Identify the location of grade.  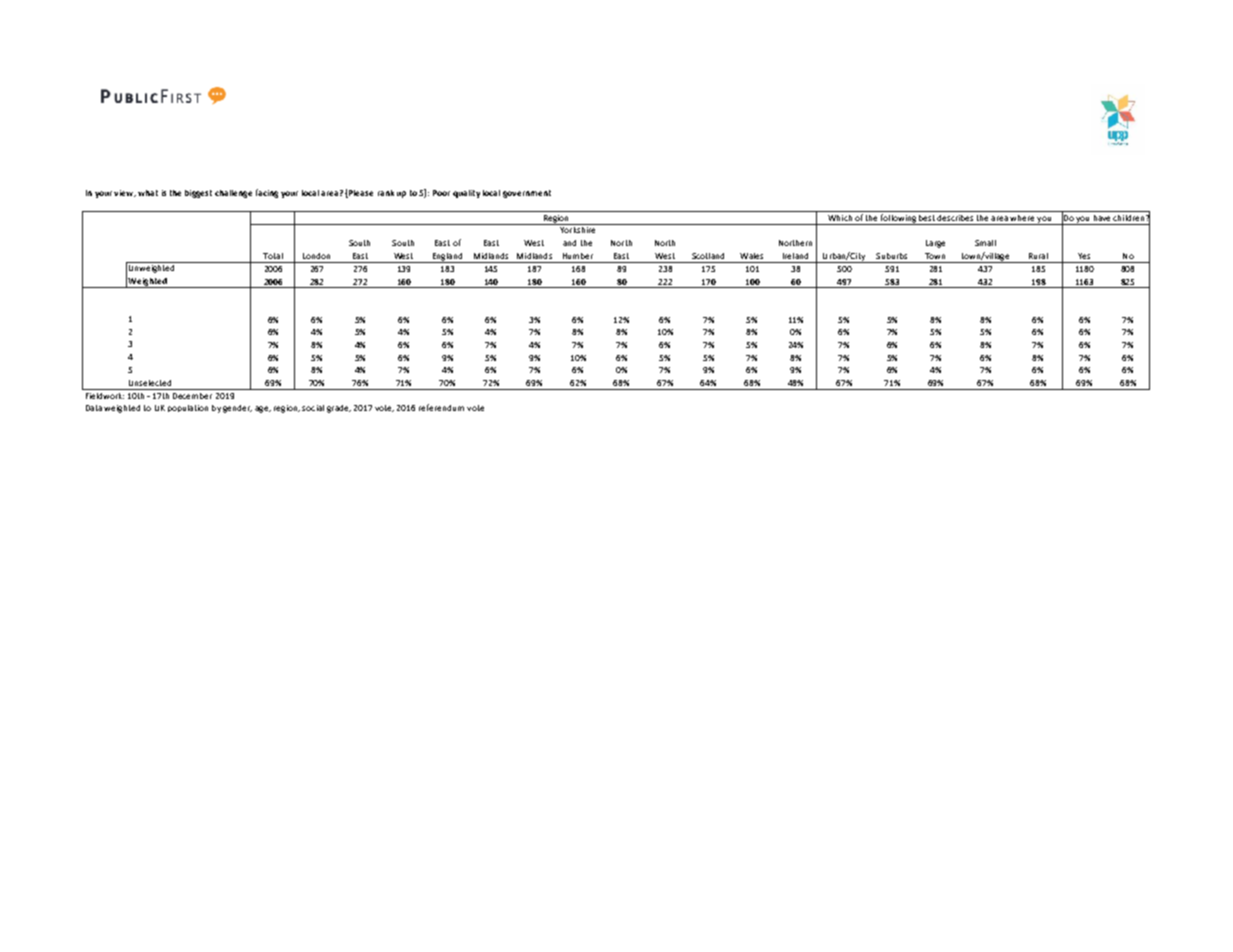
(339, 409).
